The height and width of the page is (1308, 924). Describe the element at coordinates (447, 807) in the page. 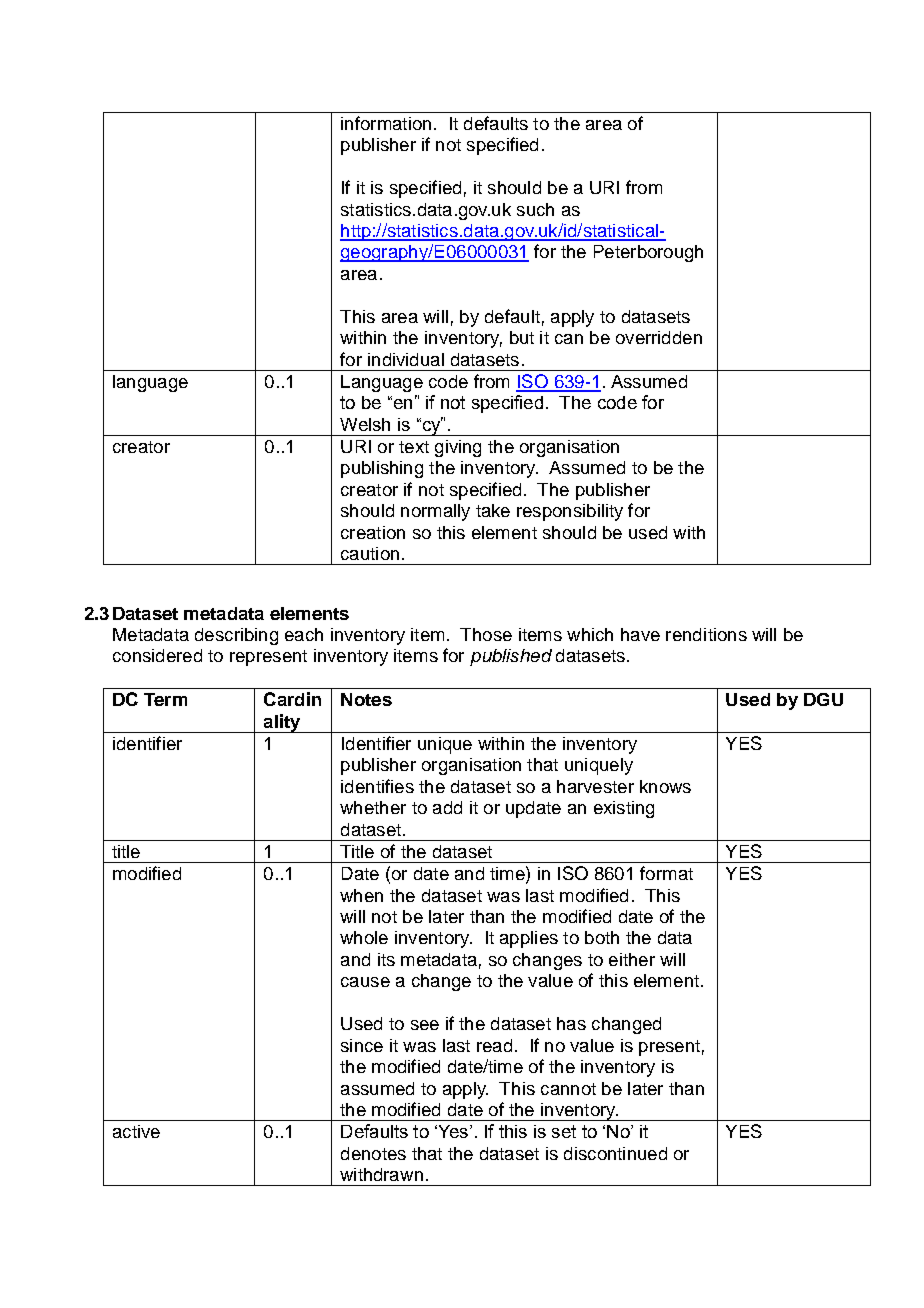

I see `add` at that location.
